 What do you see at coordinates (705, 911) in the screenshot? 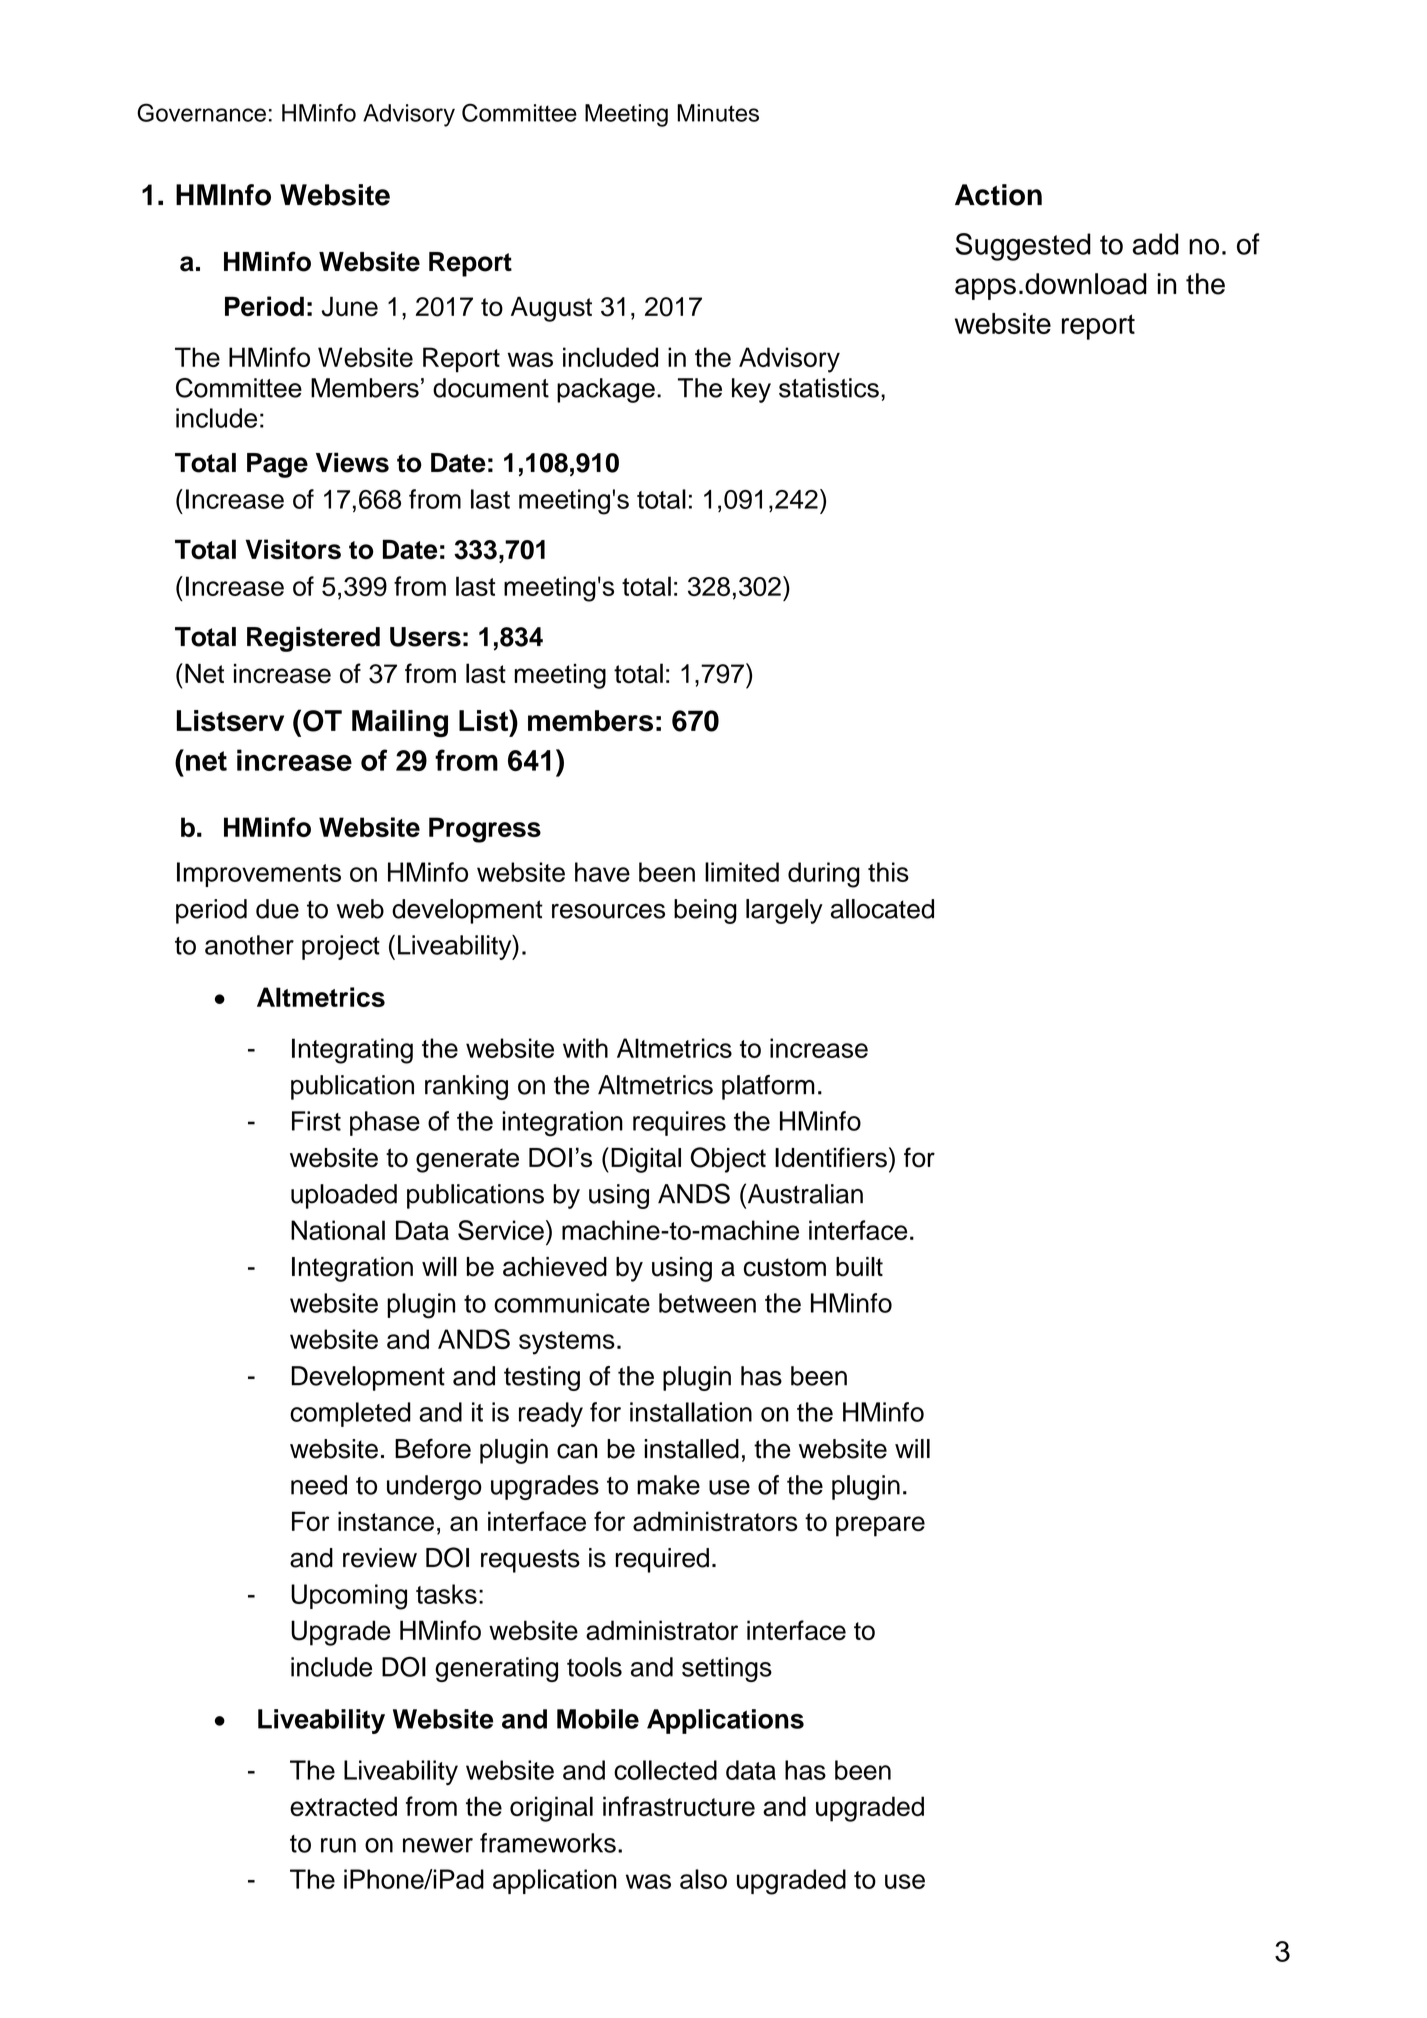
I see `being` at bounding box center [705, 911].
